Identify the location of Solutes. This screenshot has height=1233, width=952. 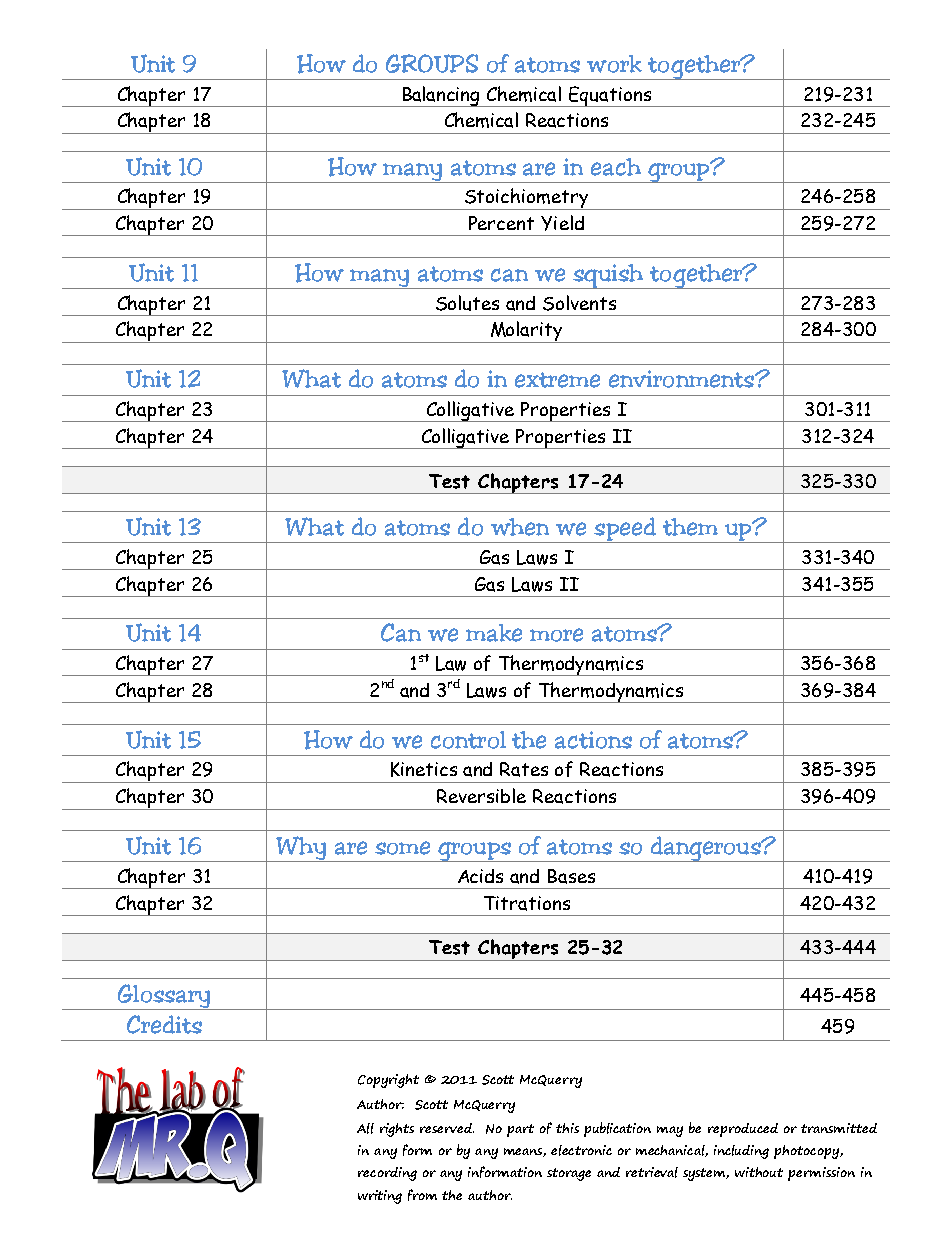
(467, 303).
